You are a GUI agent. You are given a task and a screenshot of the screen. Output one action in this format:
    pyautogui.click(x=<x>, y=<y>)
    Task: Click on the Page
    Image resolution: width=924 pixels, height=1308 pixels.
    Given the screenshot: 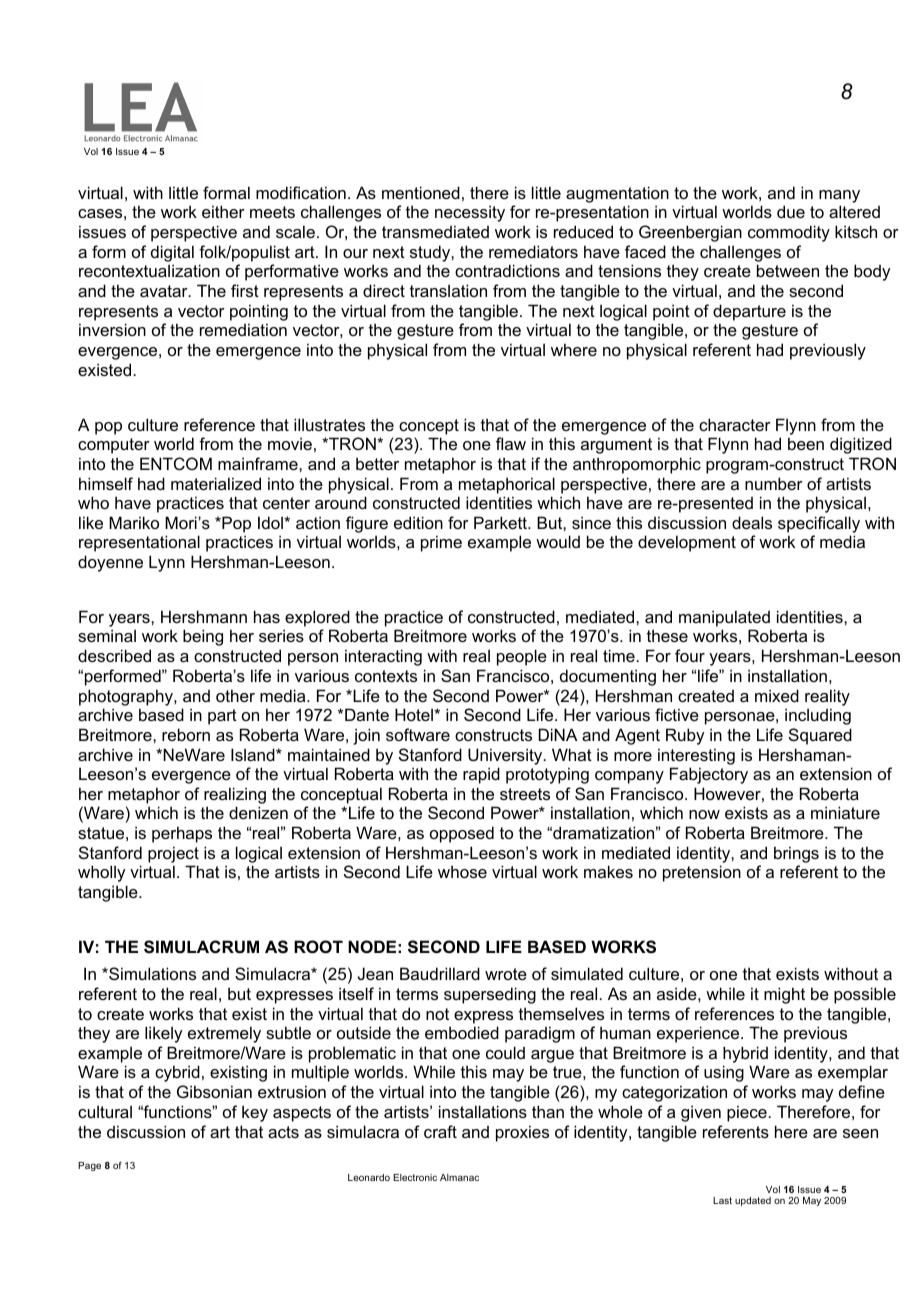 What is the action you would take?
    pyautogui.click(x=89, y=1166)
